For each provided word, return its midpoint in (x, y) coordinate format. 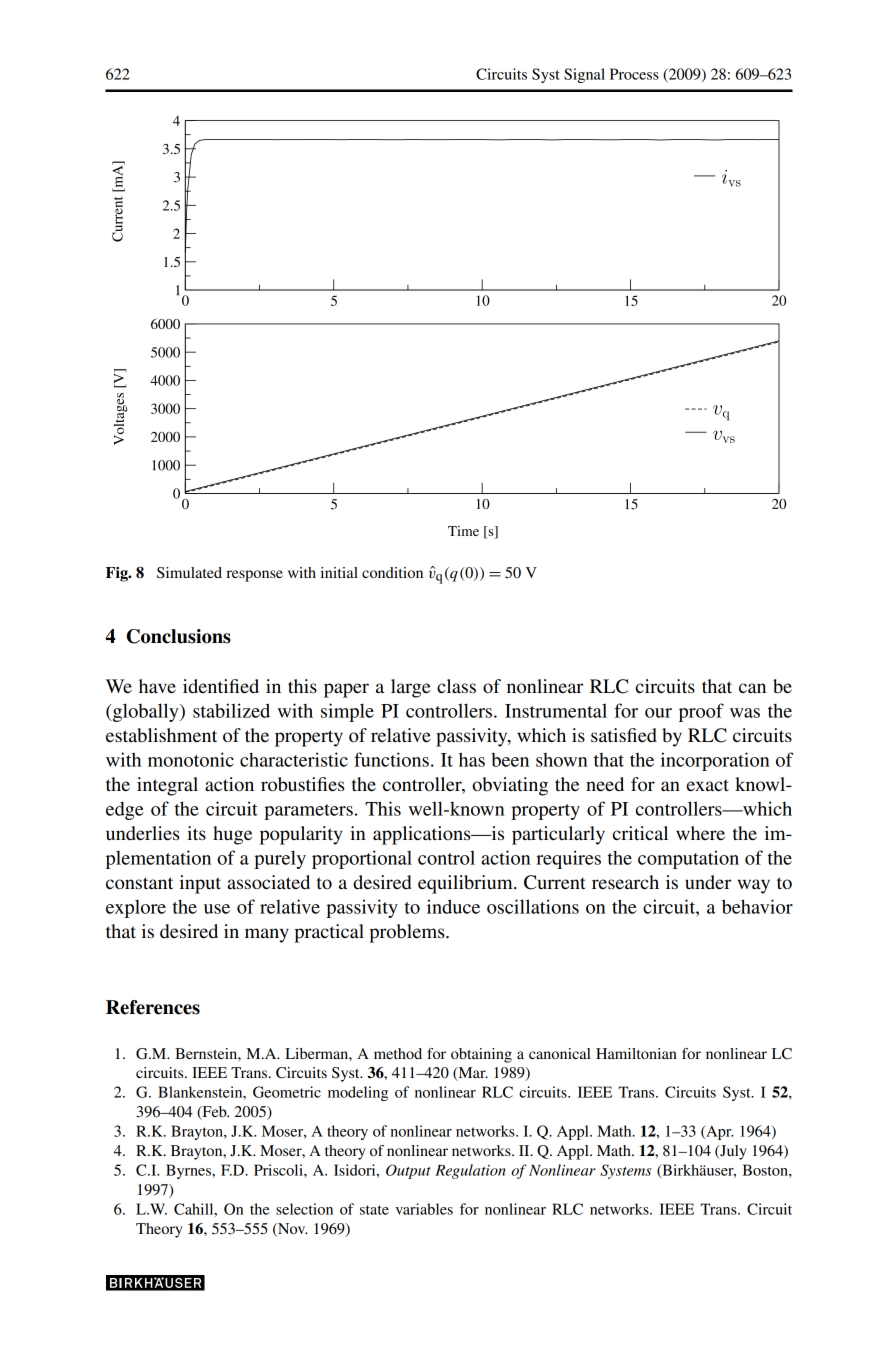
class (456, 686)
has (472, 759)
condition (392, 572)
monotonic (191, 759)
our (658, 713)
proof (701, 712)
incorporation (715, 761)
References (153, 1007)
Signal (584, 75)
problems (408, 933)
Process (634, 74)
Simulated (189, 573)
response (254, 576)
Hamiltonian (636, 1053)
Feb (214, 1113)
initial (339, 572)
